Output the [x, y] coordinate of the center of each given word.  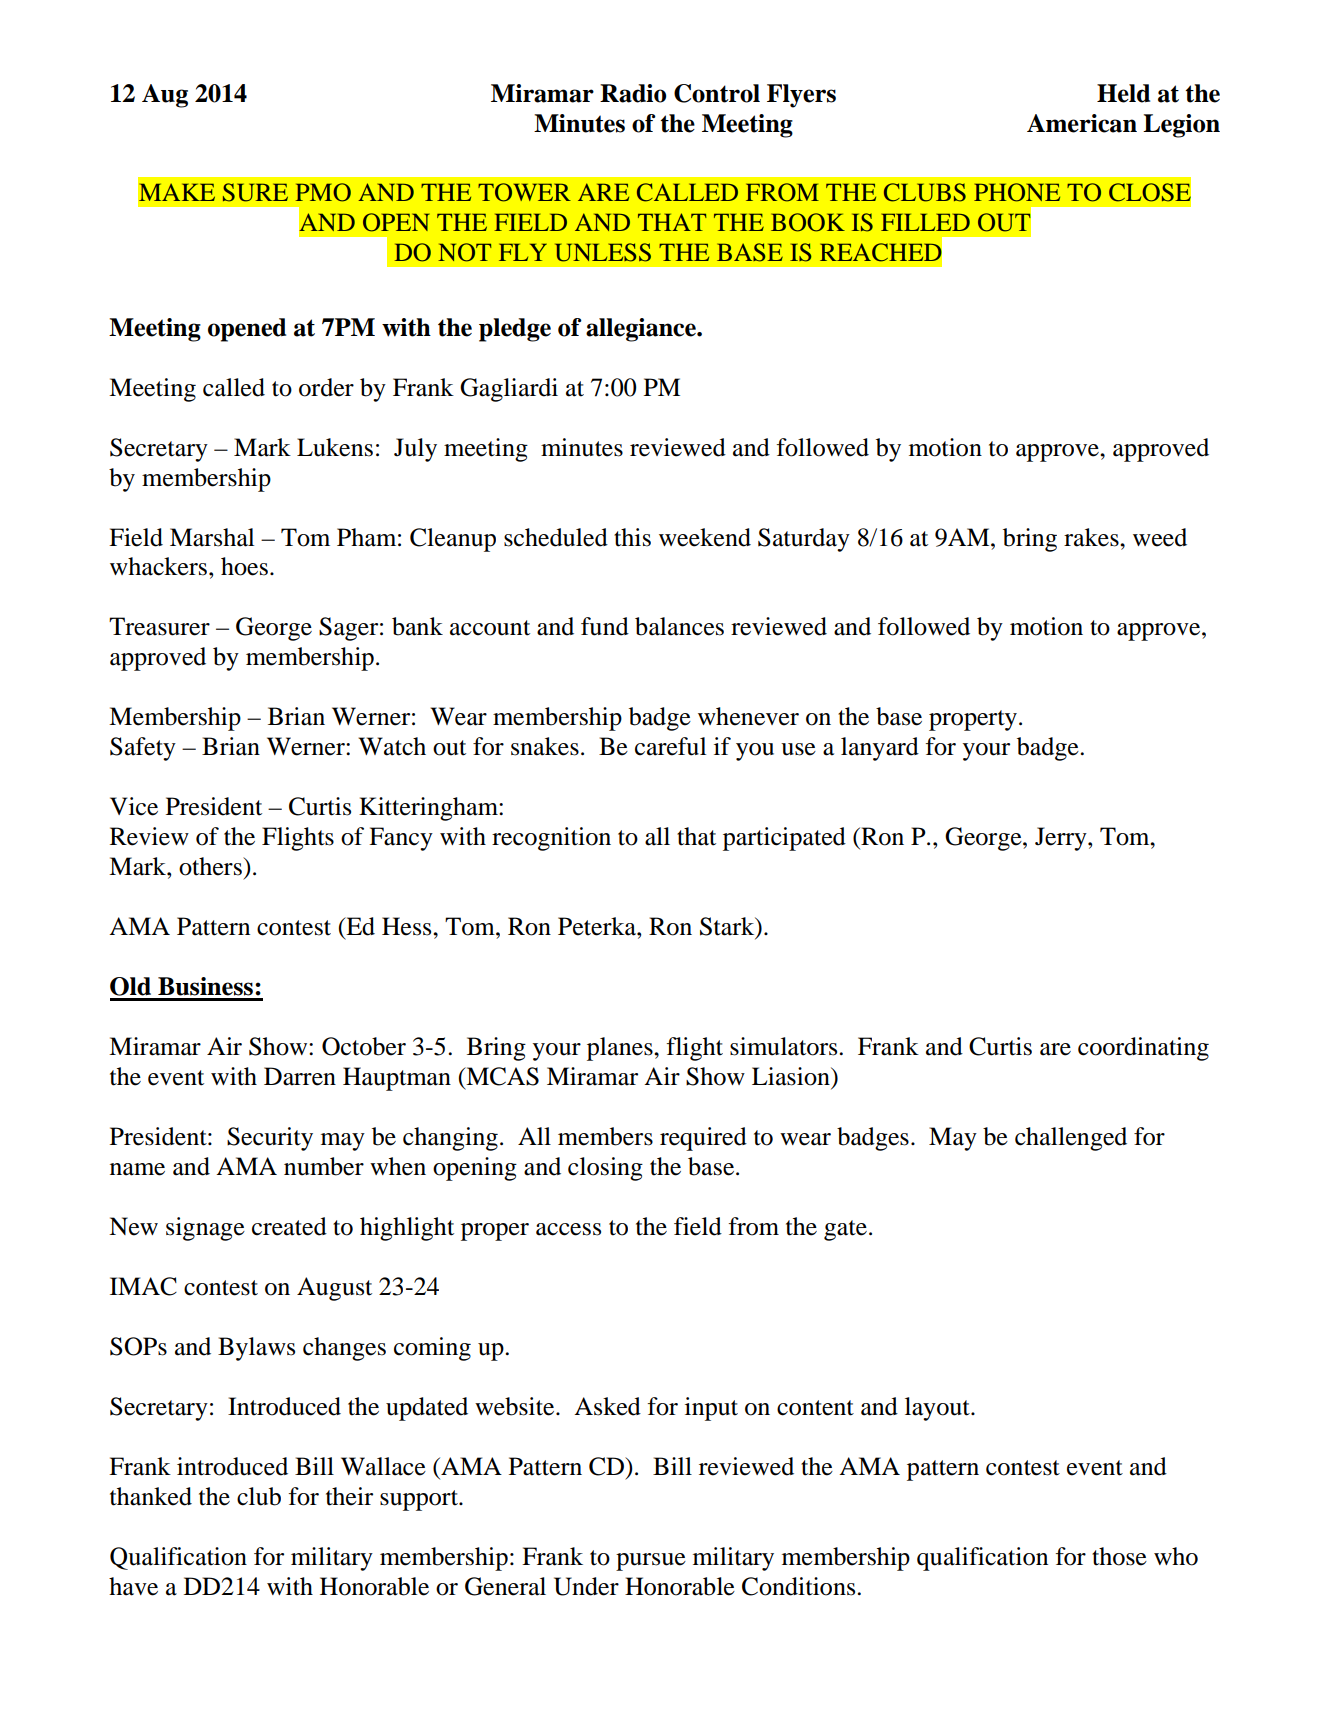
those [1119, 1556]
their [349, 1496]
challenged [1071, 1139]
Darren [300, 1076]
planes [621, 1049]
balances [679, 626]
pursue [651, 1562]
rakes [1092, 537]
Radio [633, 93]
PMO [323, 192]
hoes [244, 566]
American [1082, 123]
